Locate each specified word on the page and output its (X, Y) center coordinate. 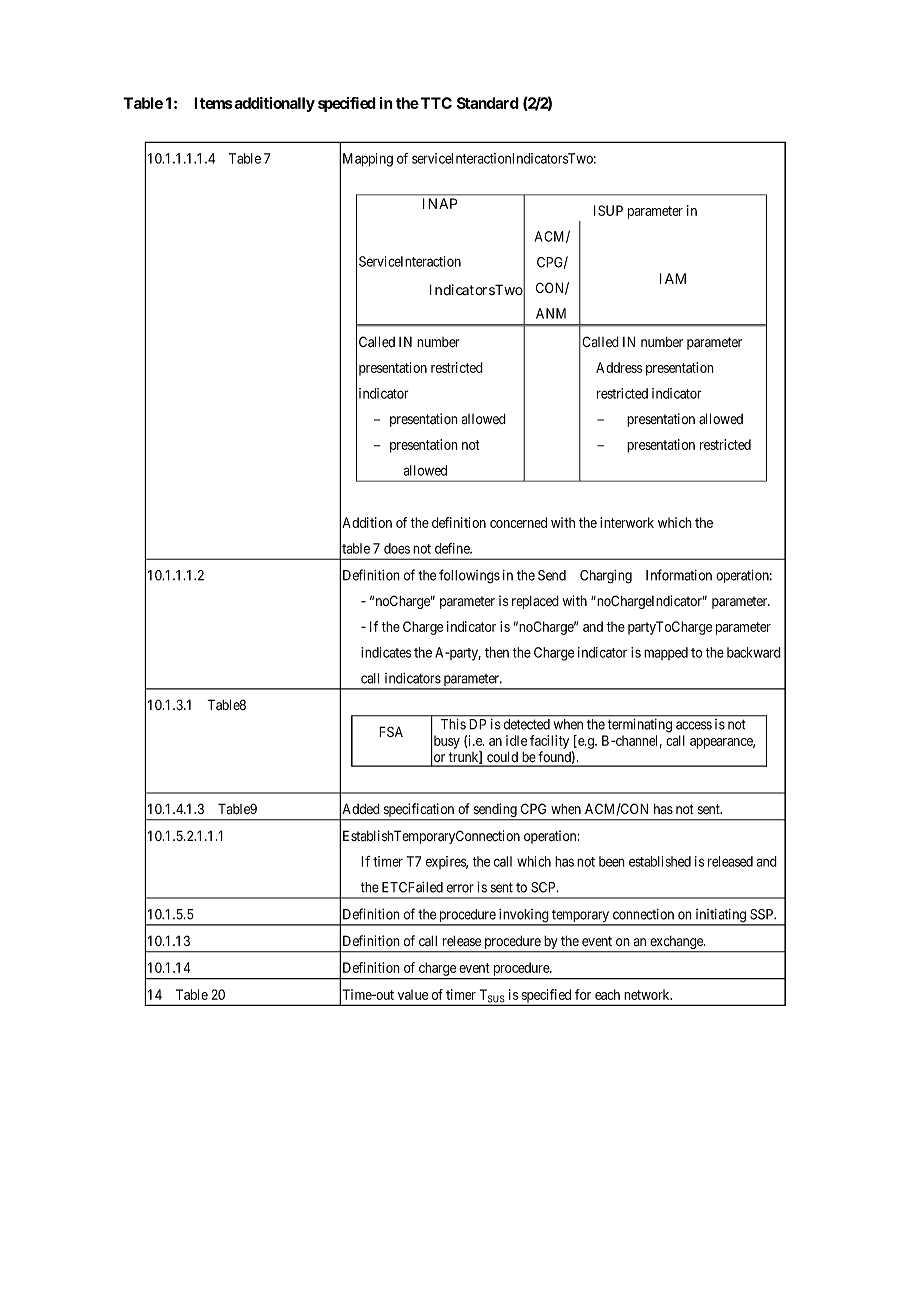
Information (679, 575)
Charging (606, 577)
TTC (436, 103)
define (453, 548)
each (607, 994)
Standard (488, 103)
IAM (673, 278)
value (413, 994)
